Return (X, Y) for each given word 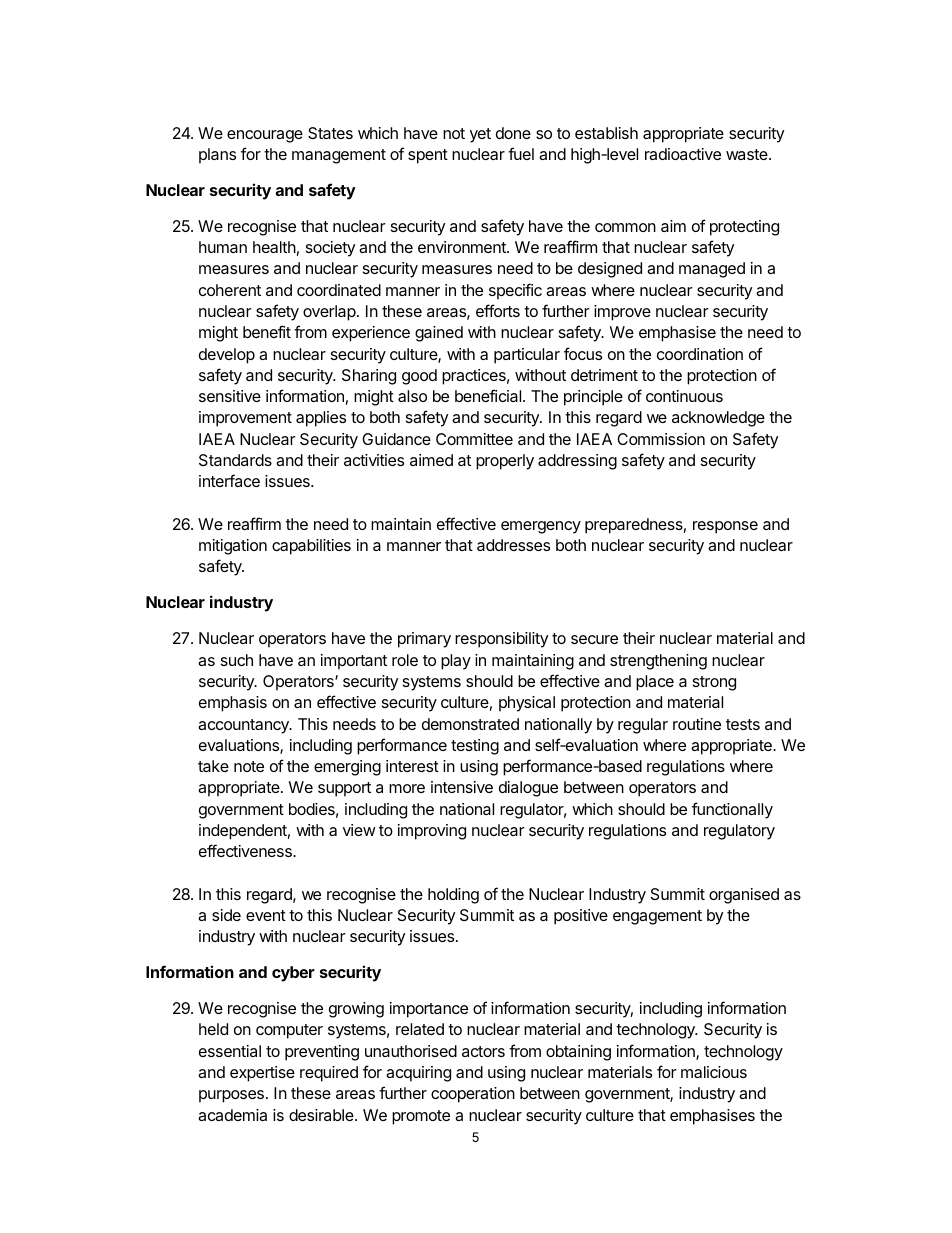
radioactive (683, 154)
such (237, 660)
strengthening (658, 662)
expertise (262, 1074)
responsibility (501, 640)
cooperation (473, 1095)
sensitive (230, 396)
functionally (732, 810)
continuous (684, 396)
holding (453, 896)
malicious (714, 1072)
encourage (265, 136)
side (226, 915)
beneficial (489, 395)
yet (480, 135)
